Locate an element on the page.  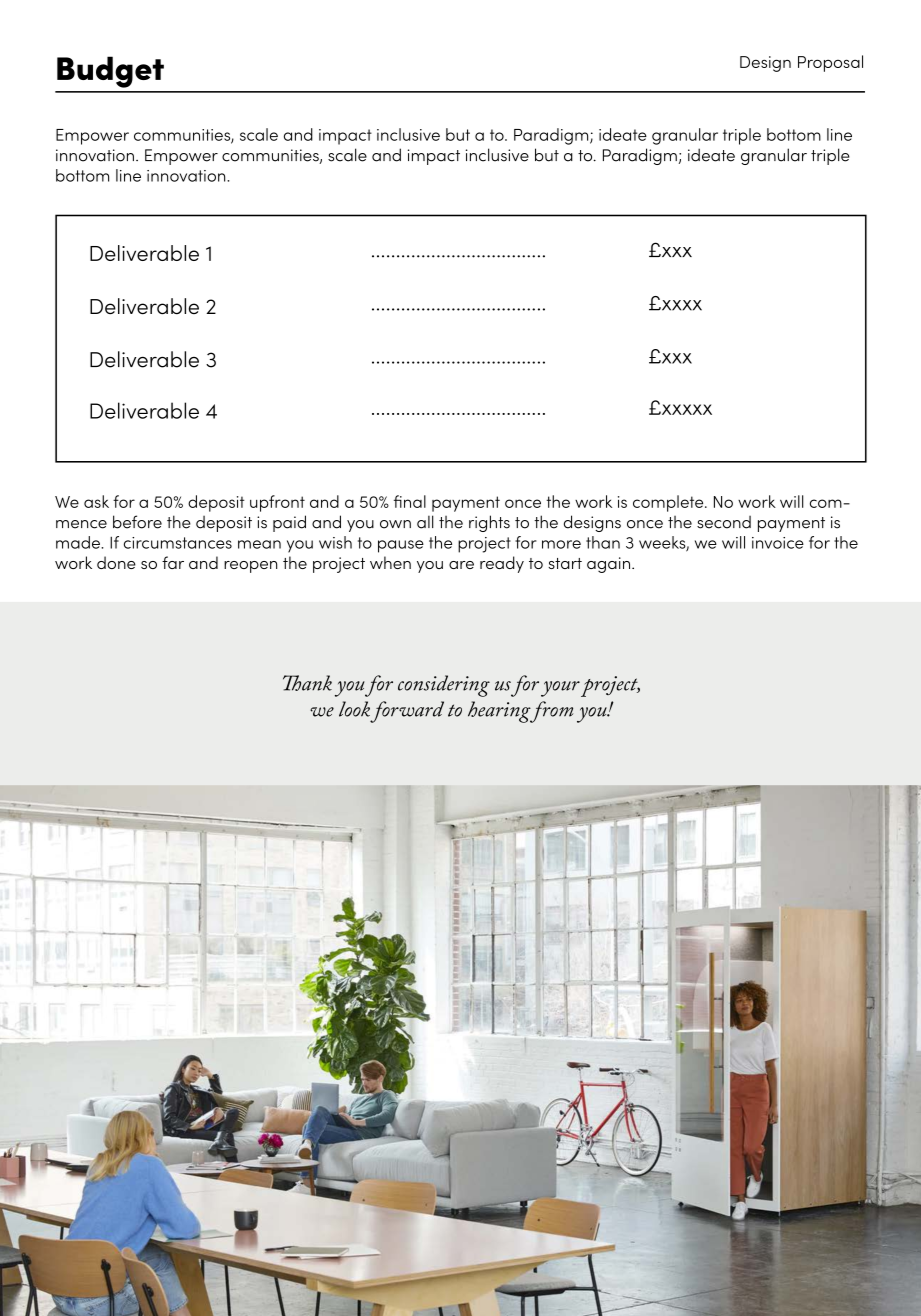
complete is located at coordinates (669, 503).
